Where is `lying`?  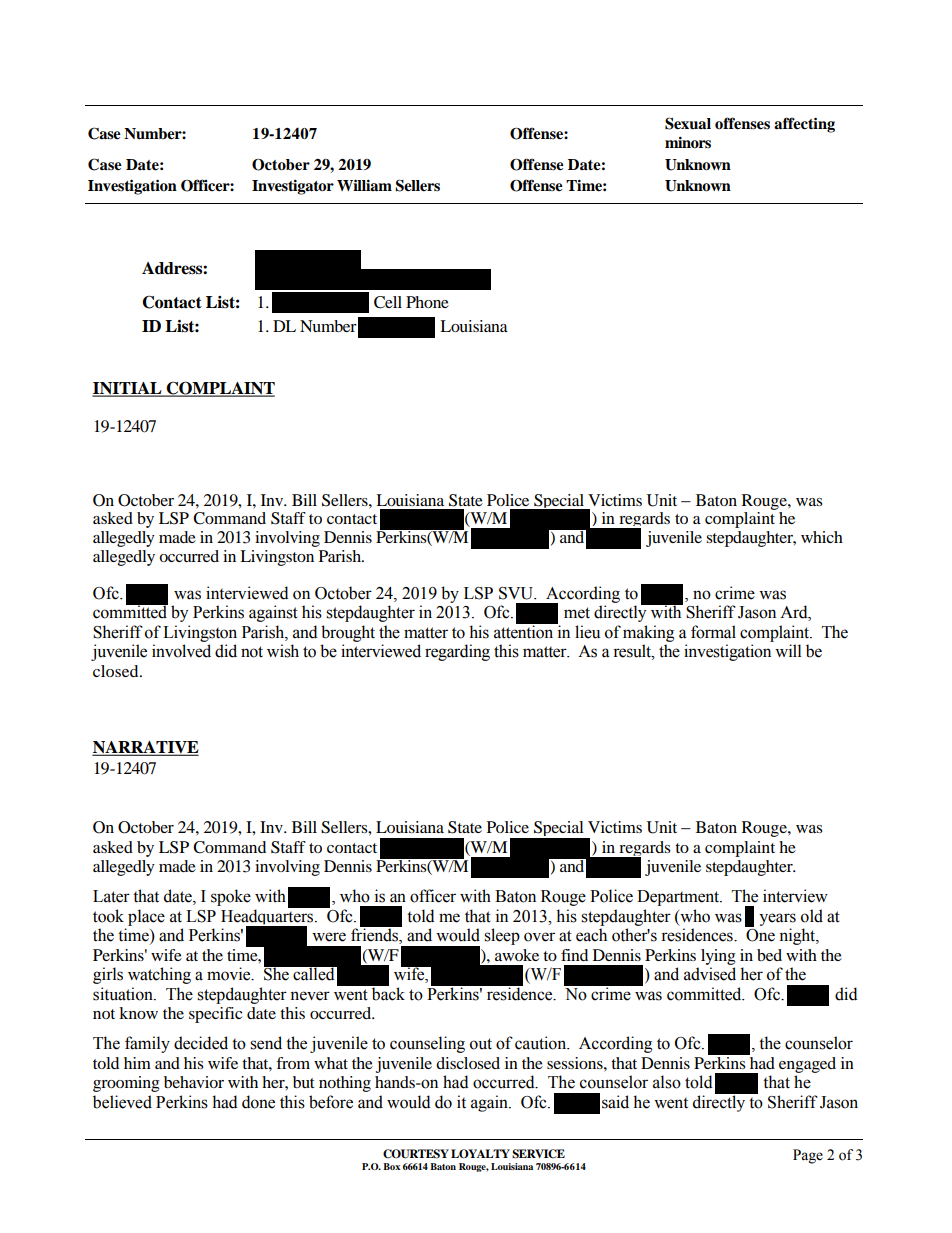
lying is located at coordinates (718, 957).
